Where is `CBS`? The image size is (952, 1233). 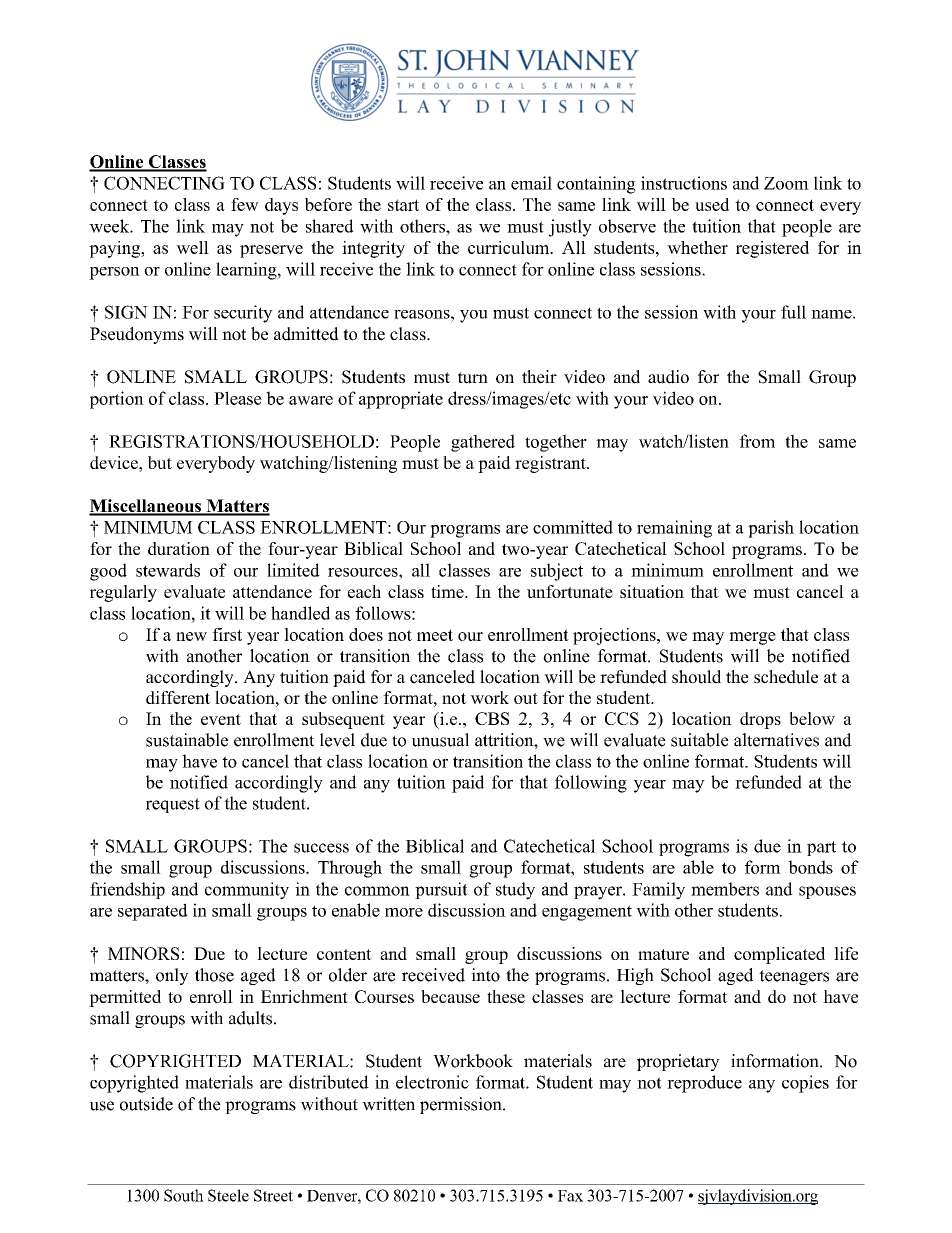 CBS is located at coordinates (492, 718).
